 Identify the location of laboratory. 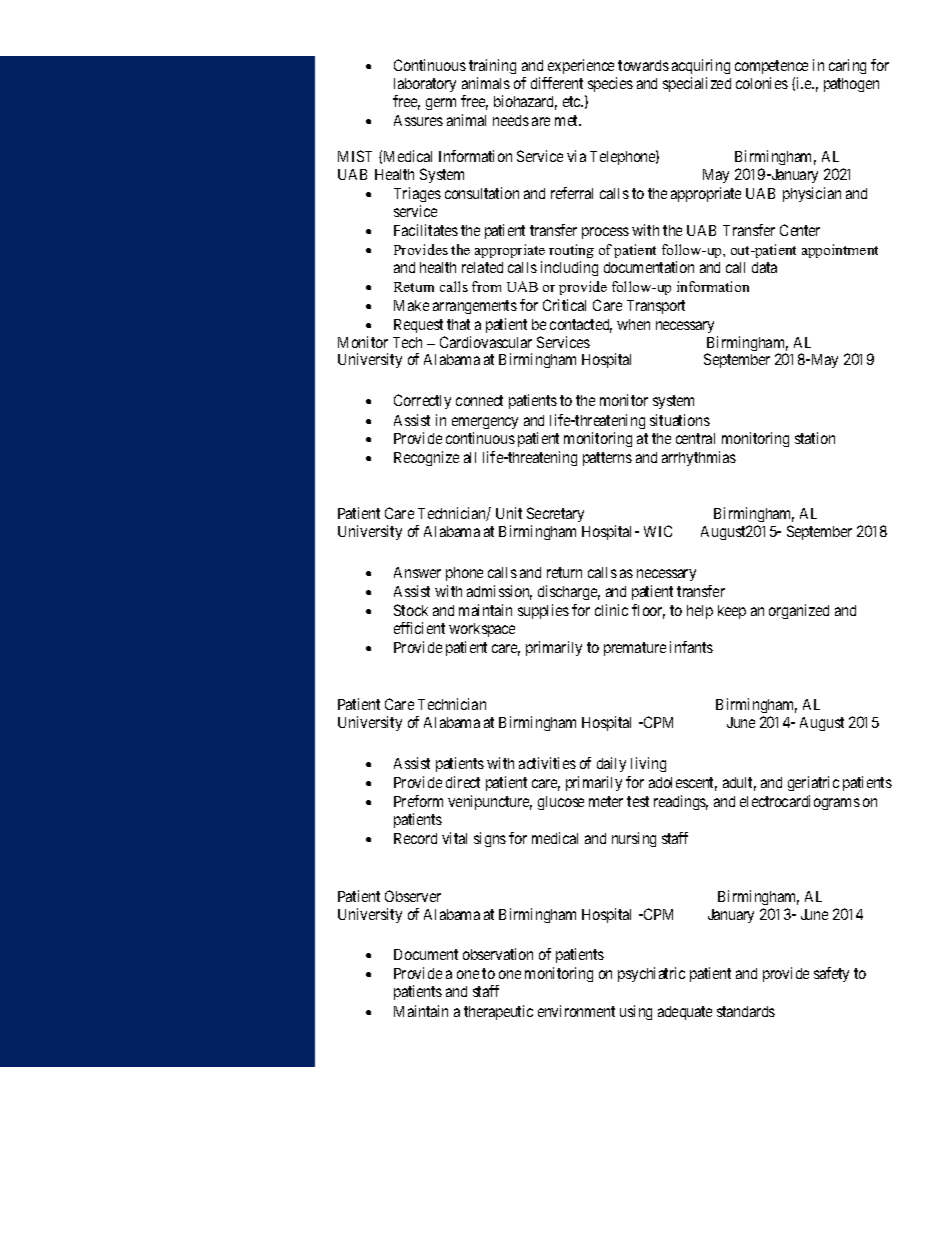
(425, 87).
